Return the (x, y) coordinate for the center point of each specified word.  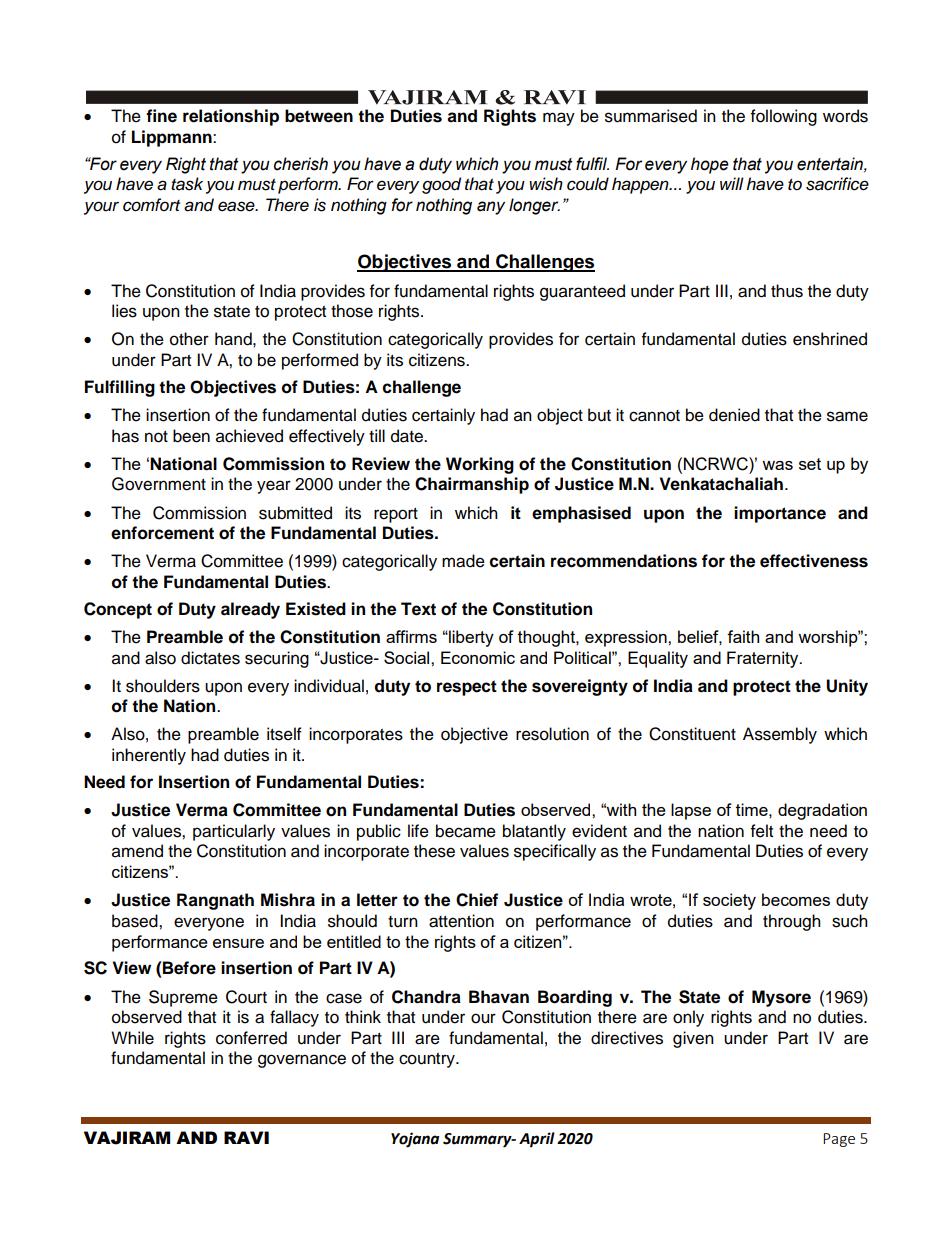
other (189, 339)
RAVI (246, 1137)
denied (734, 415)
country (428, 1060)
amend (137, 851)
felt (762, 831)
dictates (210, 658)
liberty (470, 638)
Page (839, 1140)
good (441, 185)
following (784, 117)
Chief (477, 900)
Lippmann (173, 138)
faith (743, 636)
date (408, 436)
